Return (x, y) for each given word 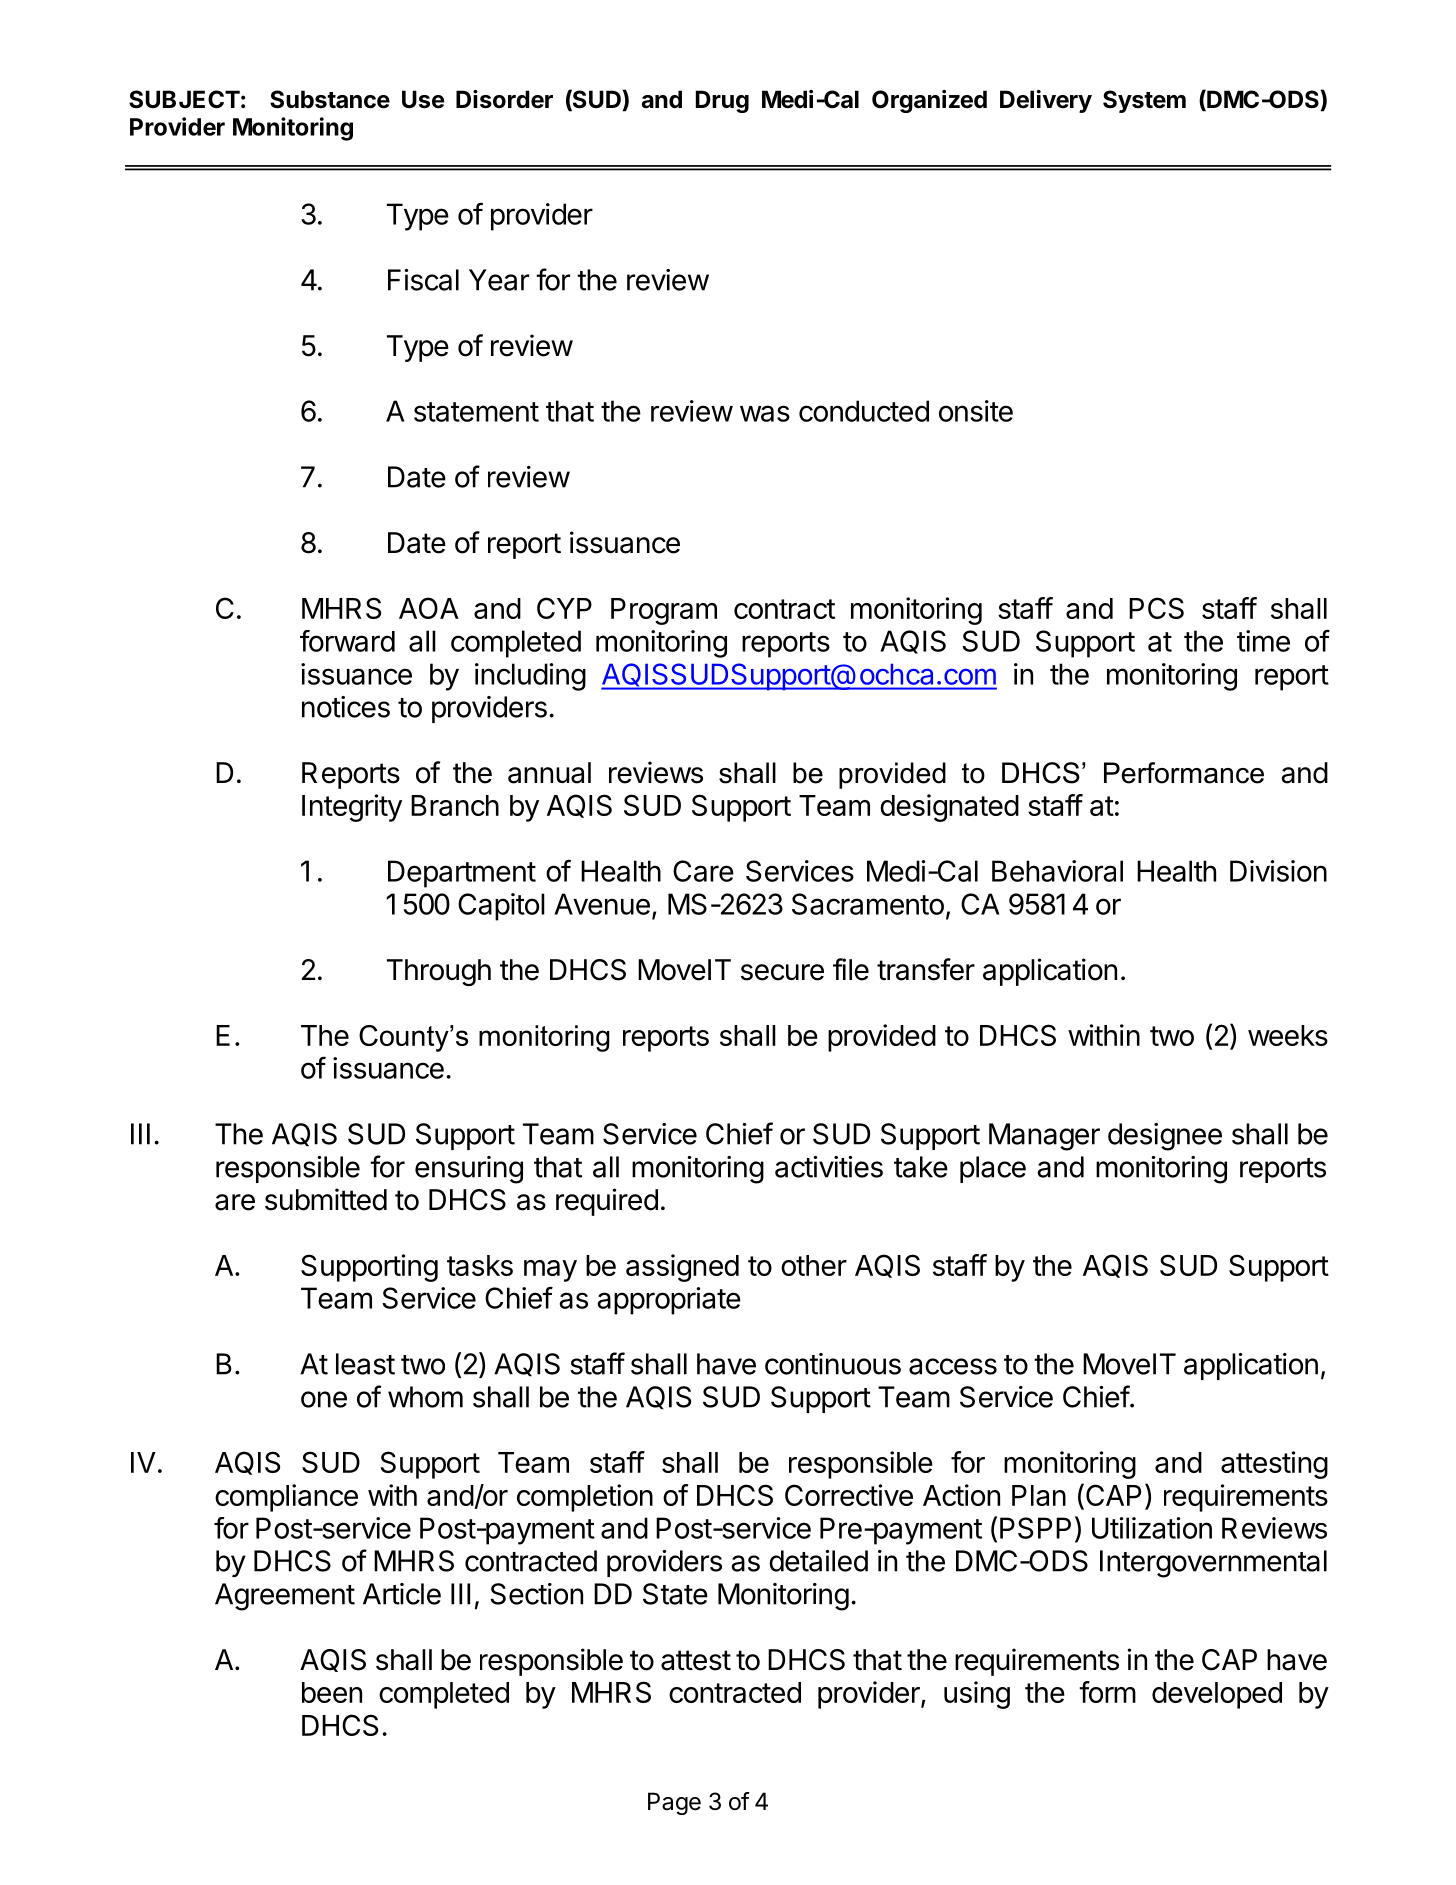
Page (674, 1803)
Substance (330, 99)
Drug (722, 101)
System (1144, 101)
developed (1217, 1695)
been (332, 1692)
